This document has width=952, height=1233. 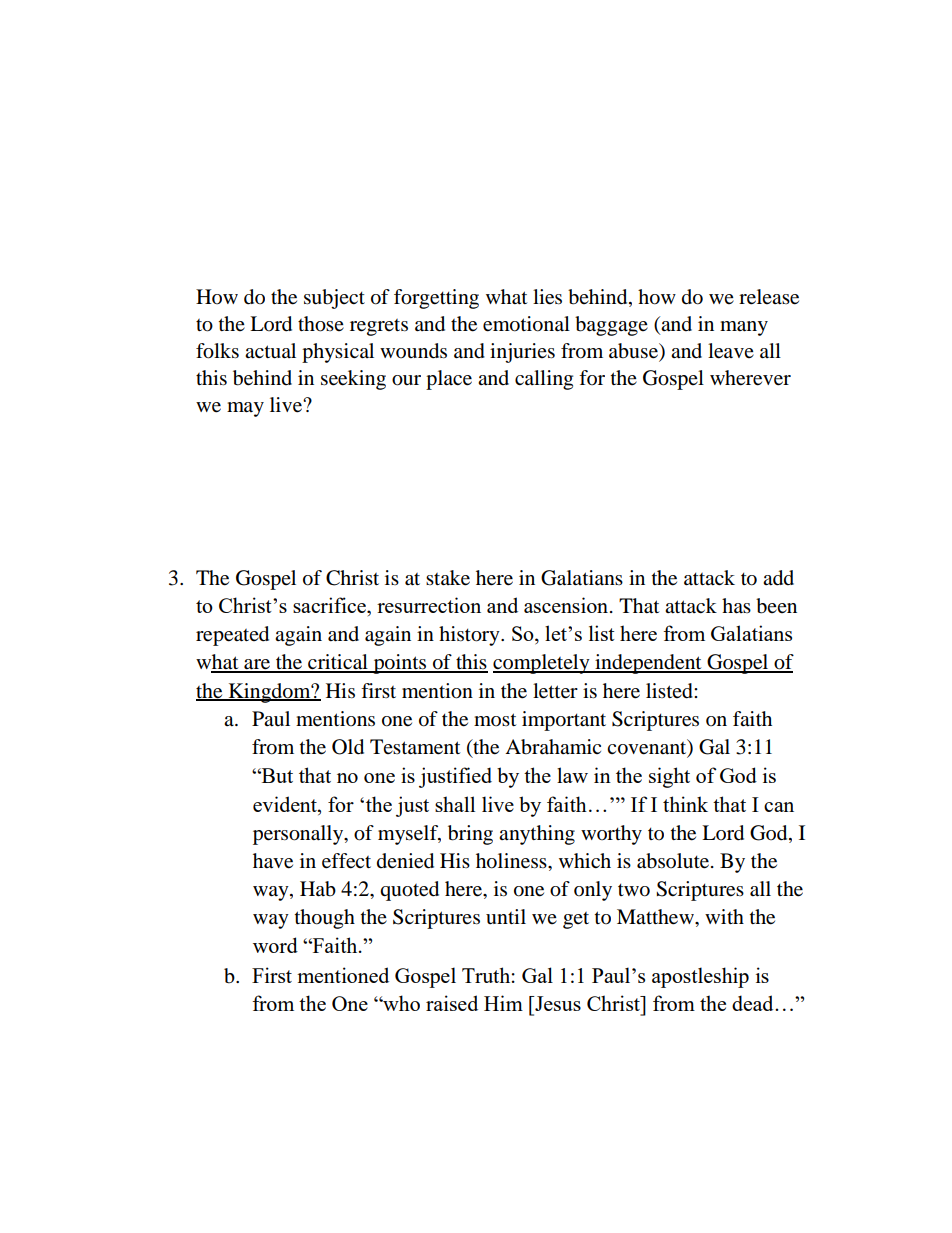 What do you see at coordinates (245, 409) in the document?
I see `may` at bounding box center [245, 409].
